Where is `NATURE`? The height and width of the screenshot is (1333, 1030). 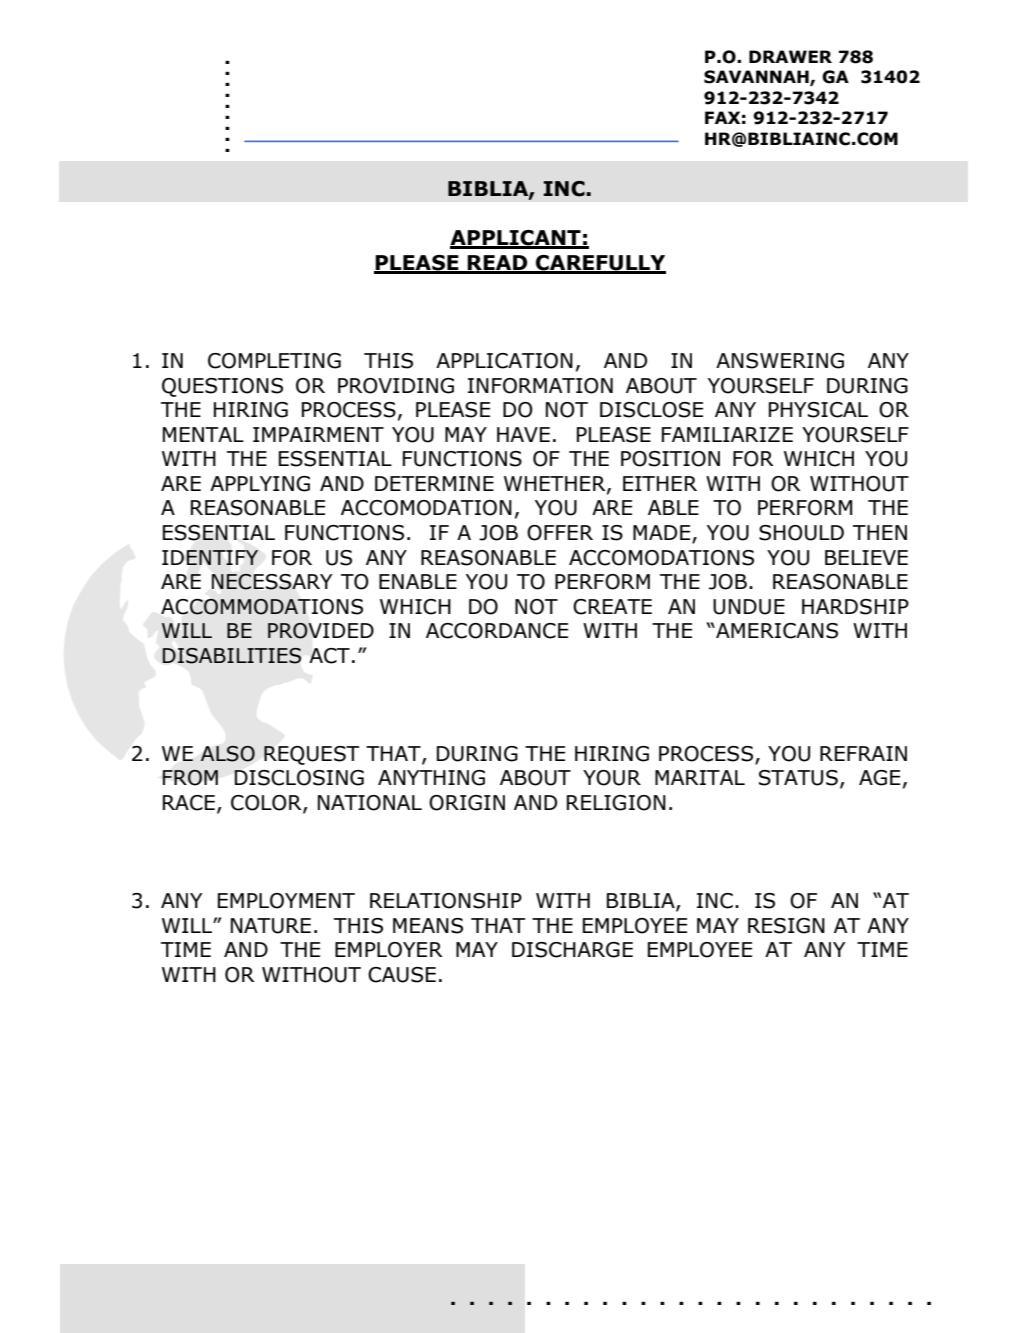
NATURE is located at coordinates (271, 926).
